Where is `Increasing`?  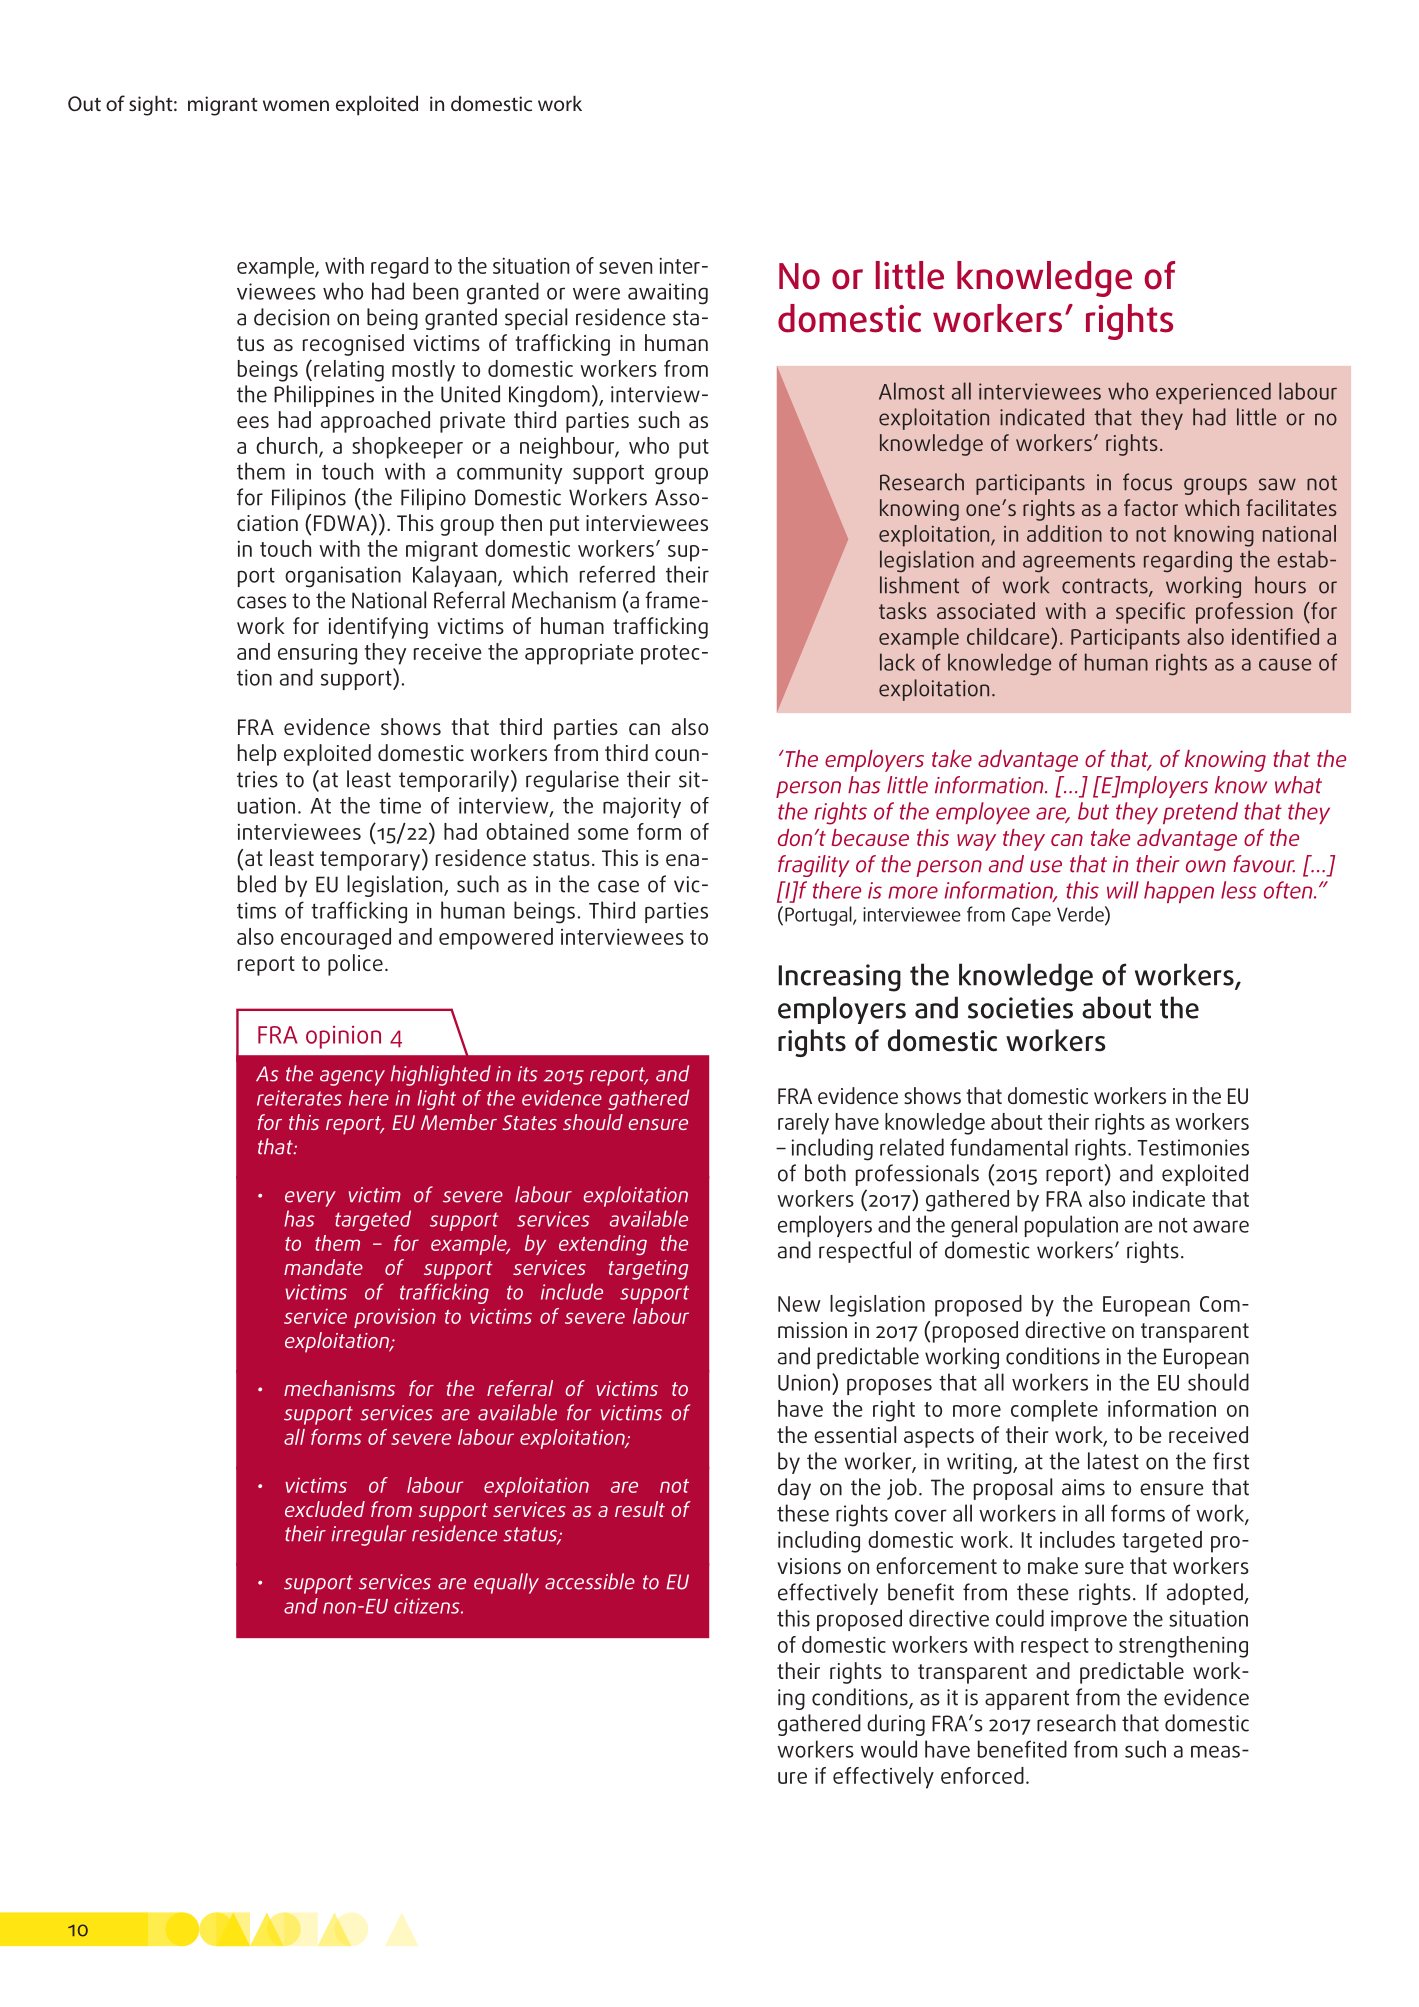
Increasing is located at coordinates (840, 978).
